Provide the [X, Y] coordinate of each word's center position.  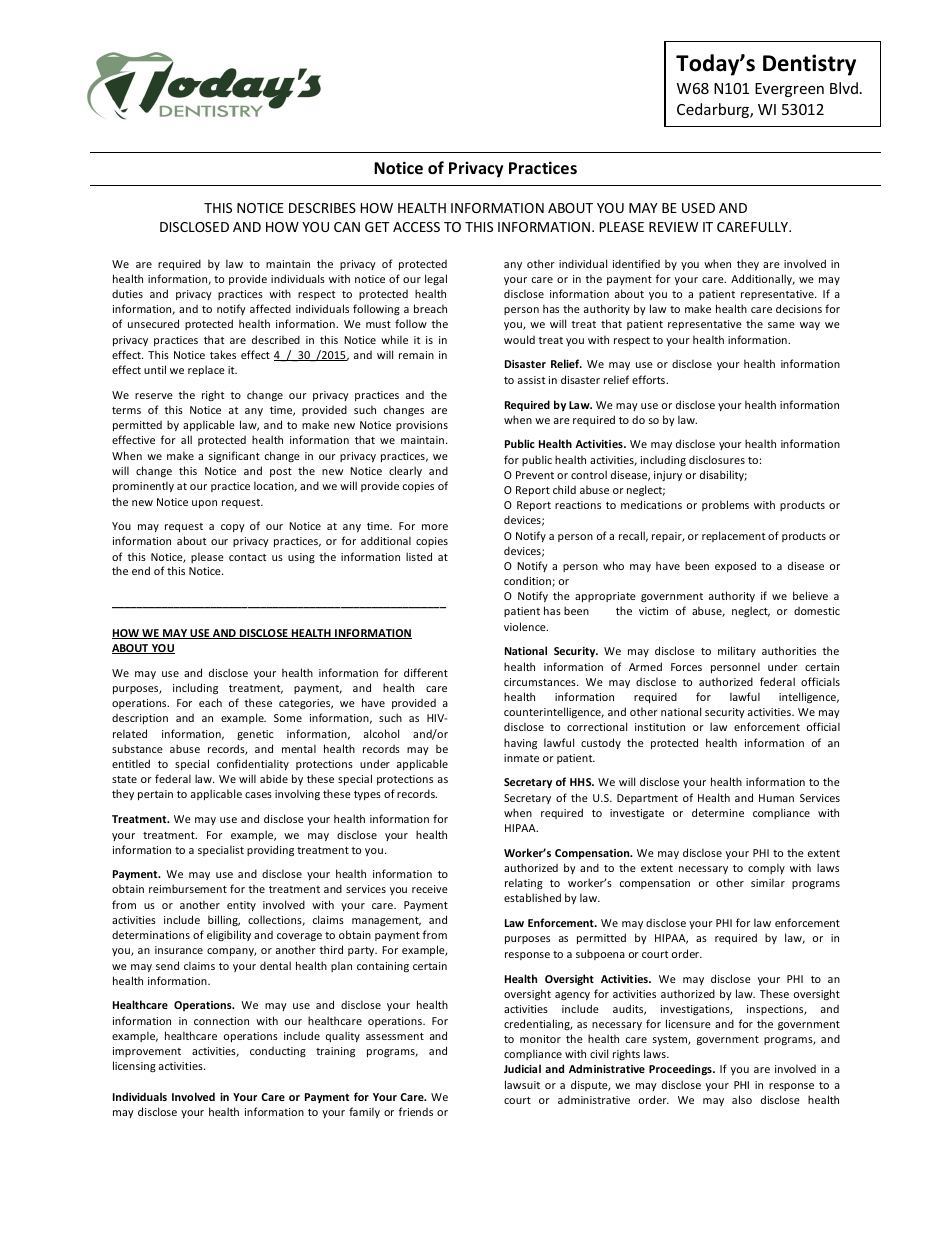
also [742, 1099]
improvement [147, 1052]
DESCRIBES [322, 208]
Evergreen [789, 90]
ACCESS [416, 227]
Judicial [522, 1068]
